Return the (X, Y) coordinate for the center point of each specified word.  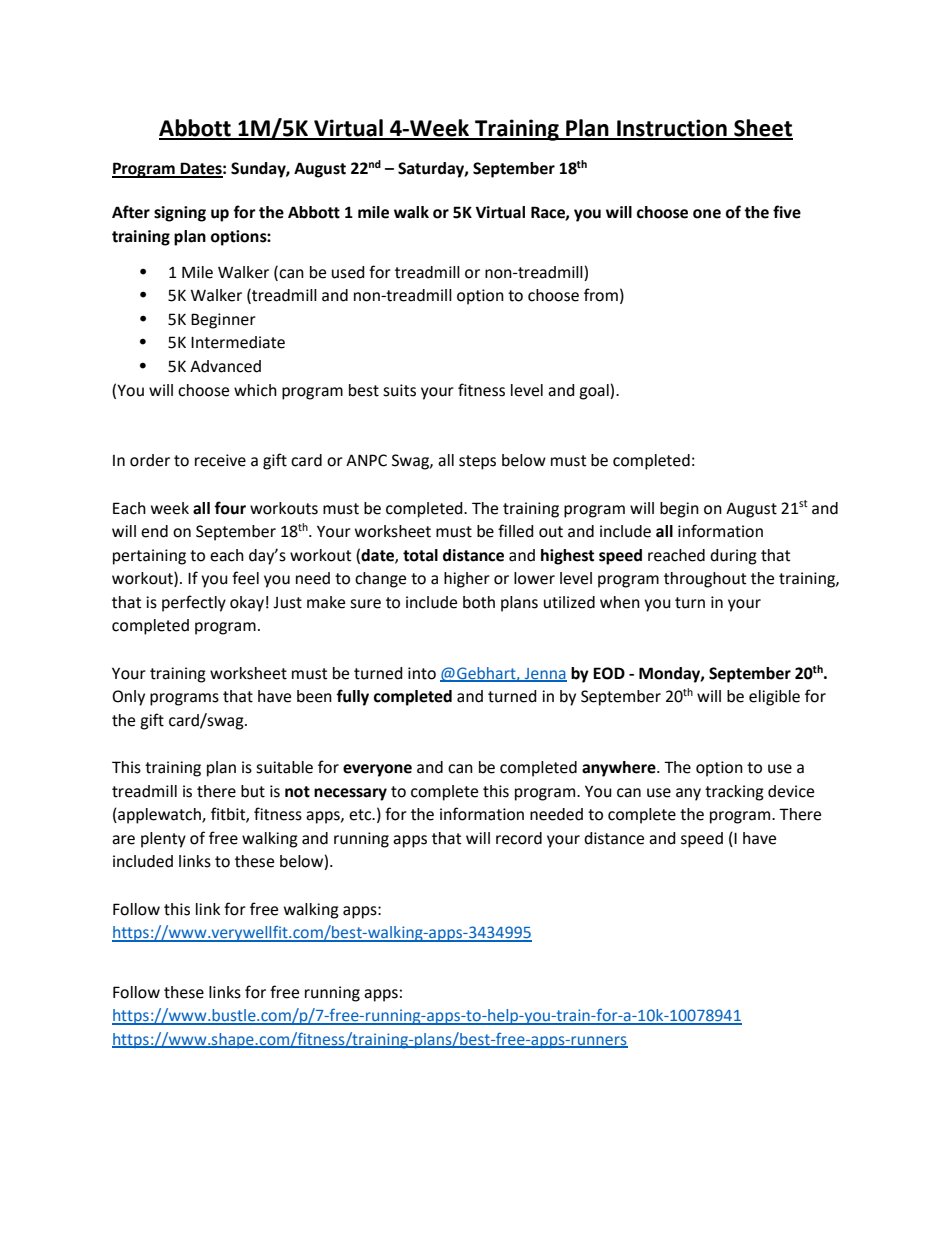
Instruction (672, 129)
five (787, 212)
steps (477, 462)
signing (180, 214)
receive (220, 460)
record (519, 838)
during (733, 557)
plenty (163, 840)
